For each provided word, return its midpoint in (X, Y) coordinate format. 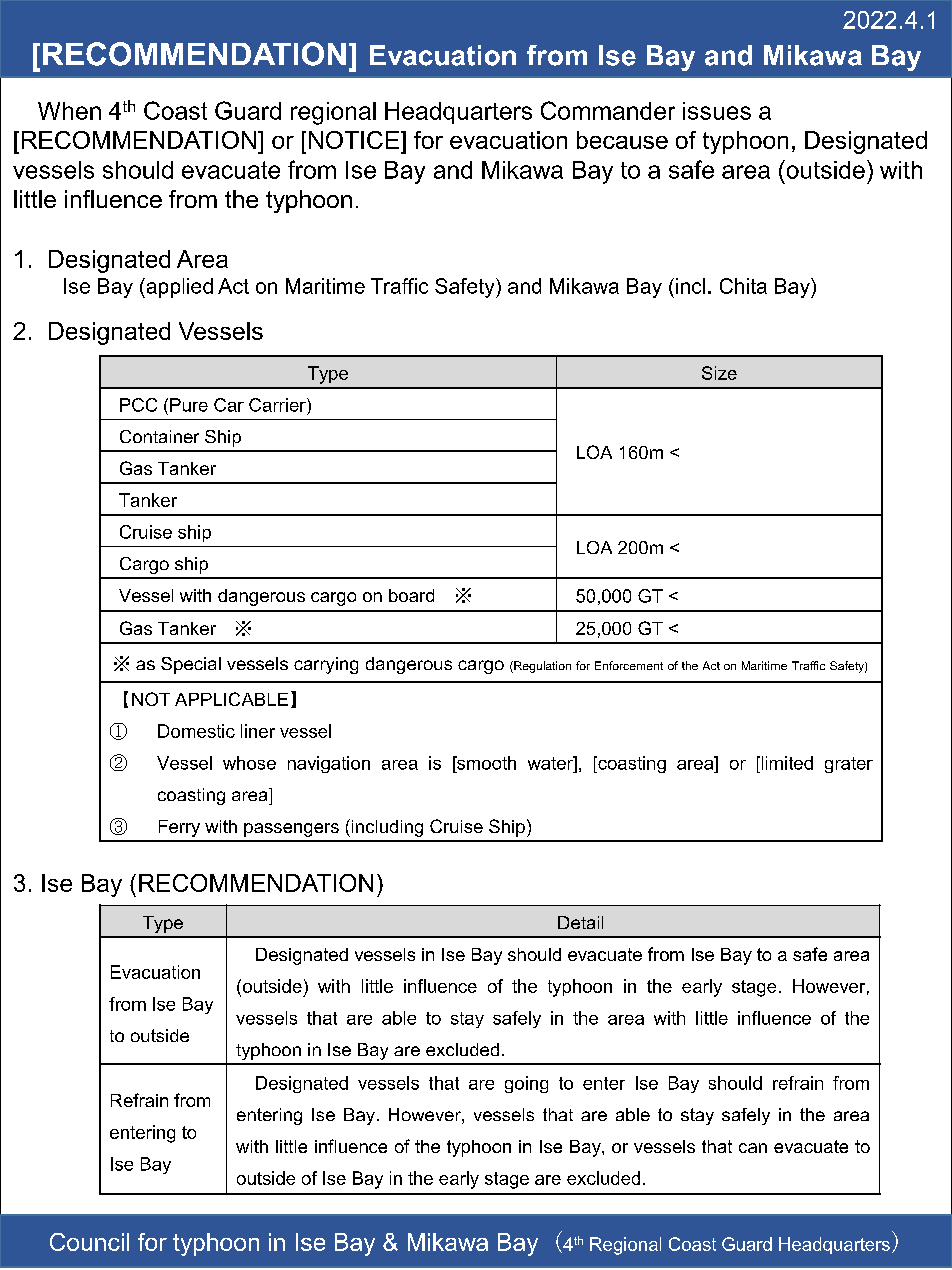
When (69, 111)
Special (191, 665)
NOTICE (354, 140)
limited (786, 763)
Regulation (541, 667)
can (753, 1148)
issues (717, 111)
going (526, 1084)
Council (89, 1242)
